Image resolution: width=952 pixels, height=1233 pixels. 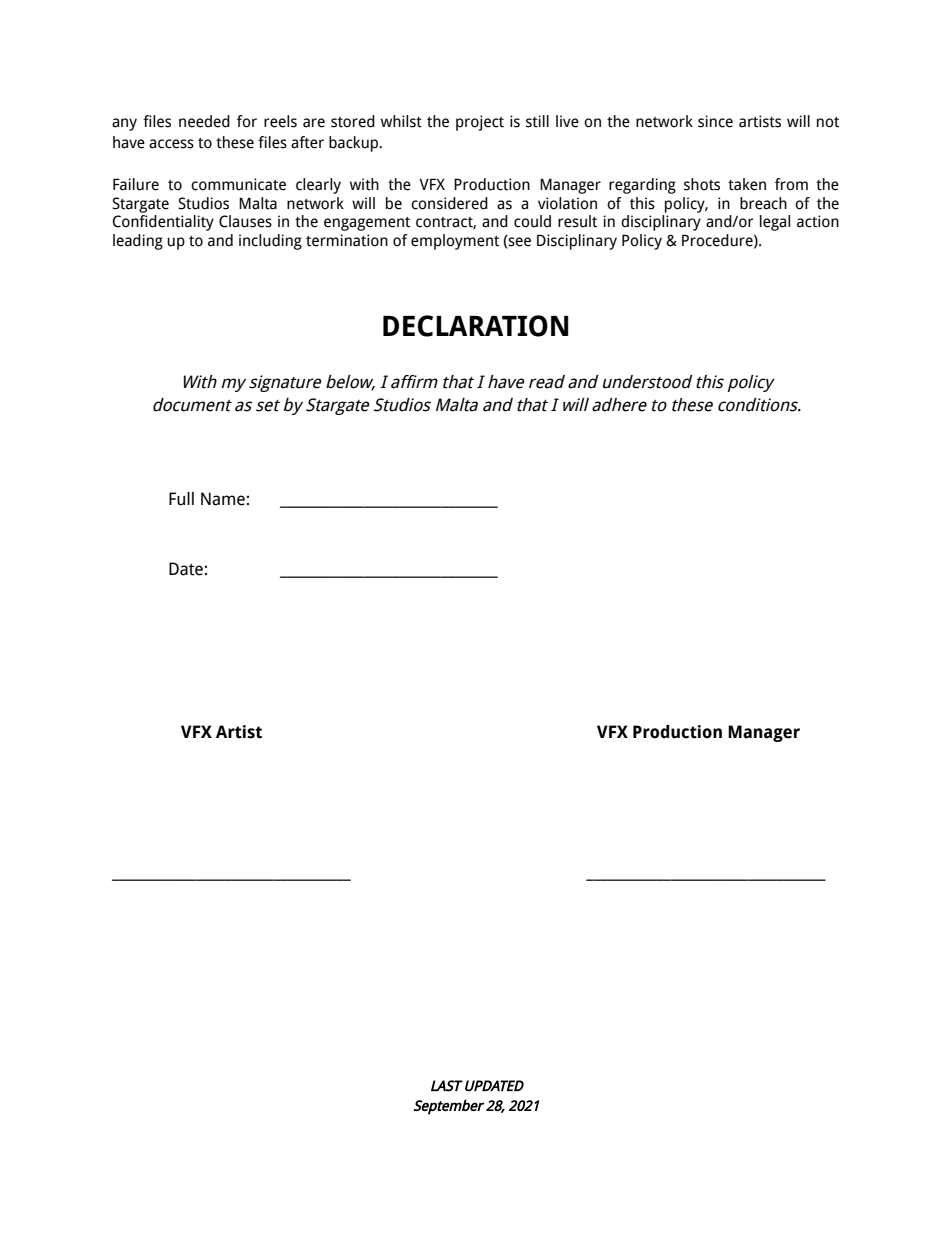 What do you see at coordinates (480, 123) in the screenshot?
I see `project` at bounding box center [480, 123].
